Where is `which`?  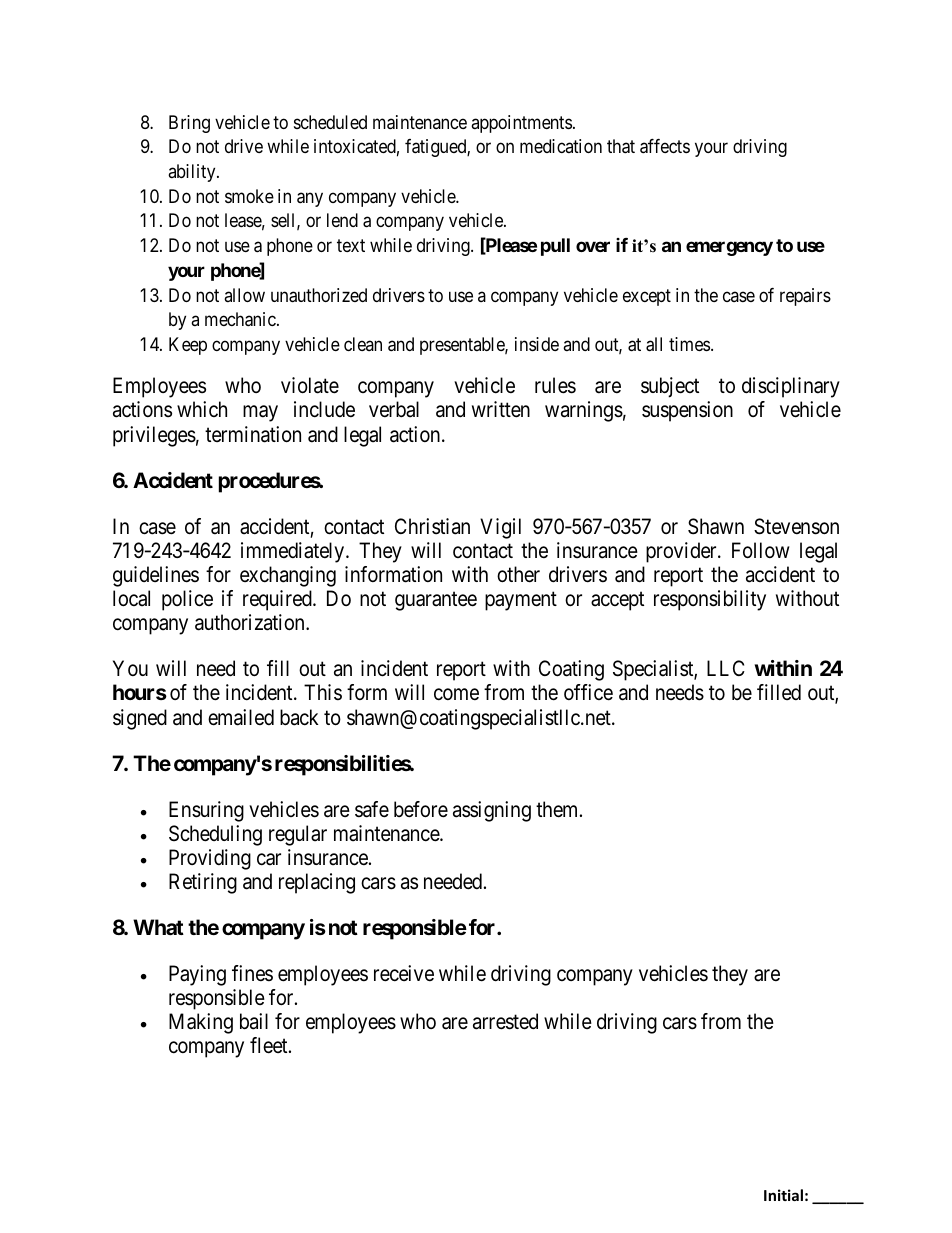 which is located at coordinates (202, 409).
